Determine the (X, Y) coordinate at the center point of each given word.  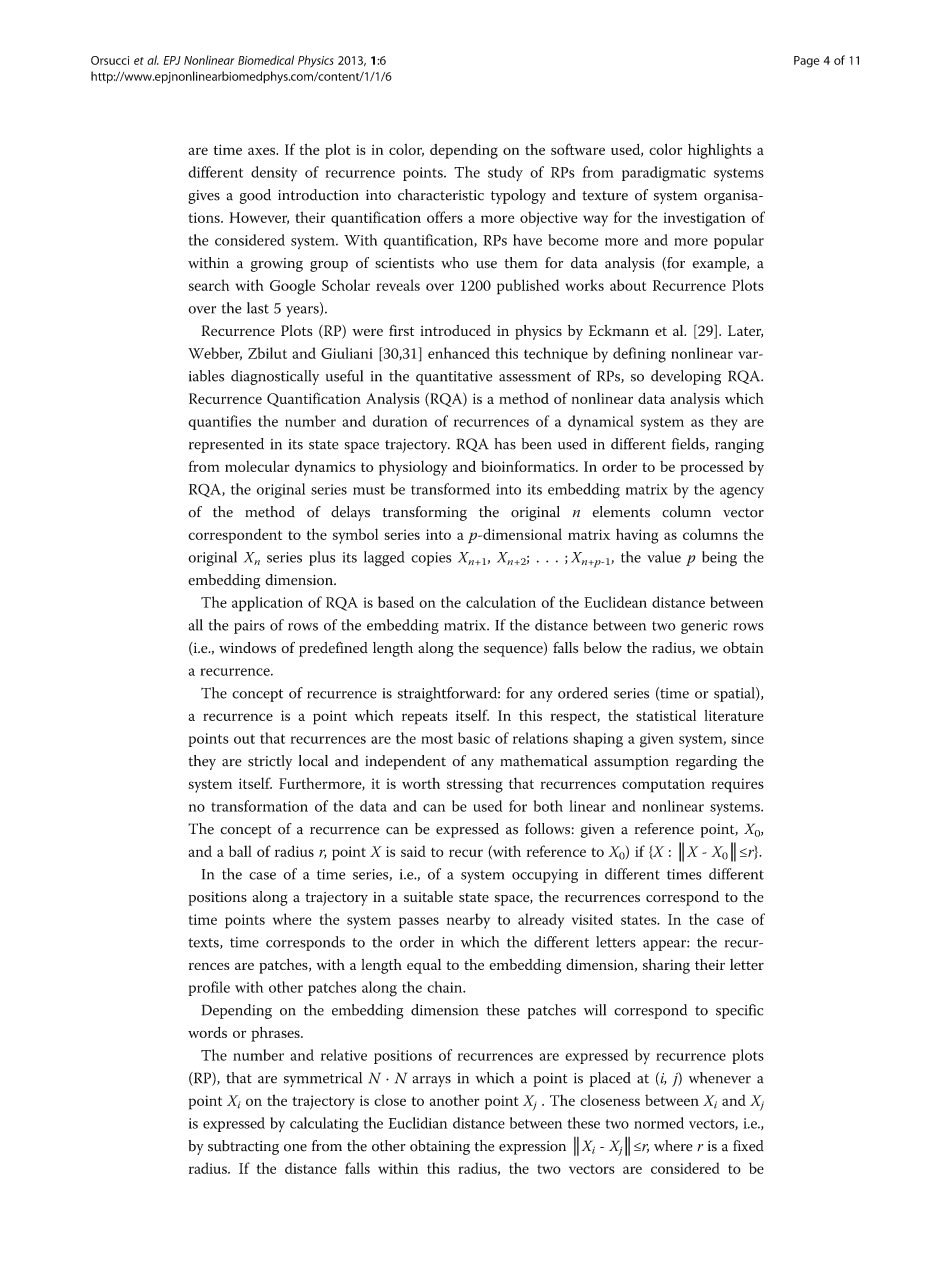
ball (240, 851)
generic (704, 627)
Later (745, 331)
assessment (535, 377)
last (258, 308)
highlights (719, 151)
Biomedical (266, 60)
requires (738, 785)
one (295, 1148)
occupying (545, 876)
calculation (501, 602)
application (267, 604)
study (505, 174)
